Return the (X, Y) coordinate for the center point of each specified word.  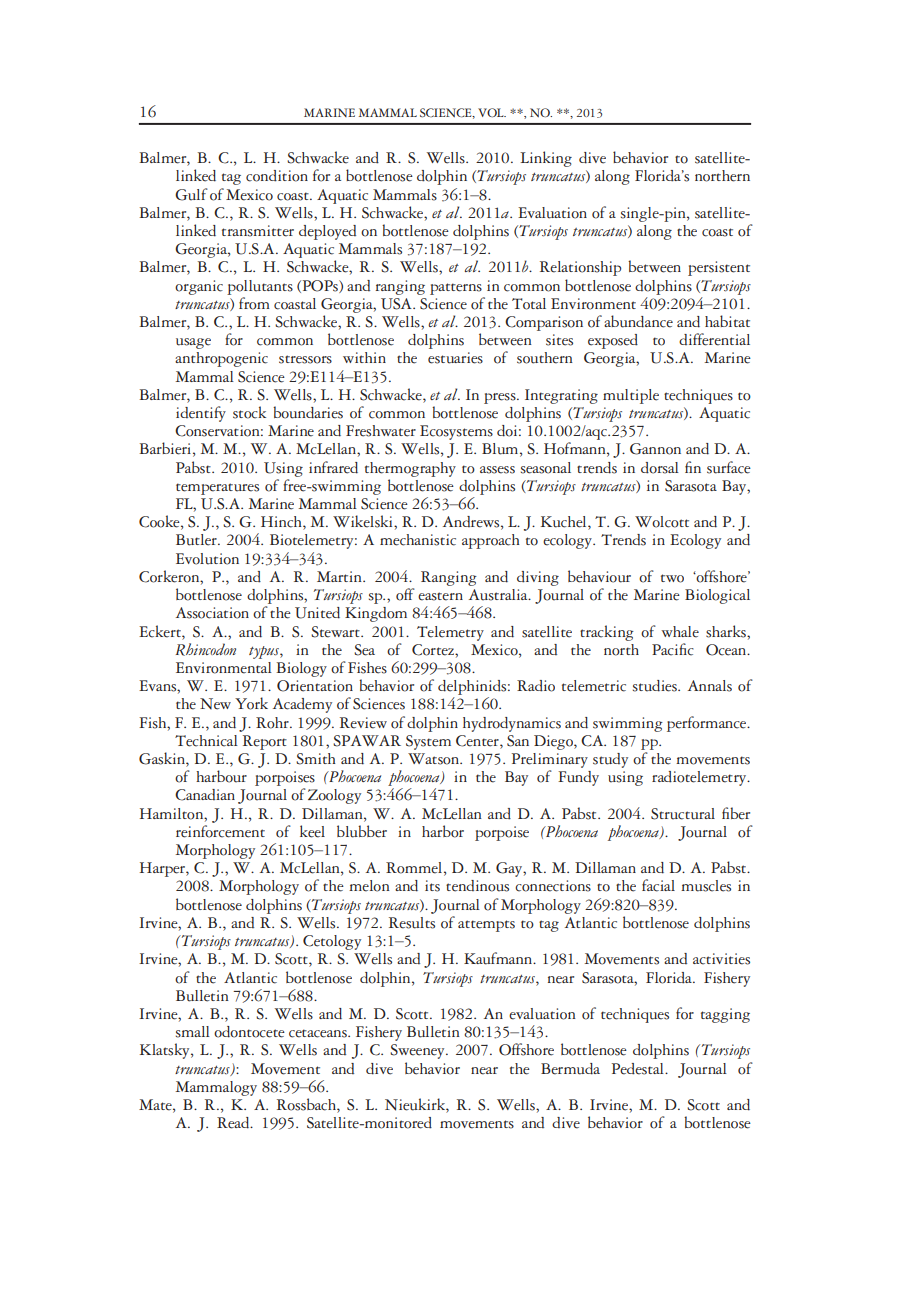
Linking (546, 159)
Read (234, 1123)
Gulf (191, 194)
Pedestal (639, 1069)
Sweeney (418, 1051)
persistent (719, 268)
